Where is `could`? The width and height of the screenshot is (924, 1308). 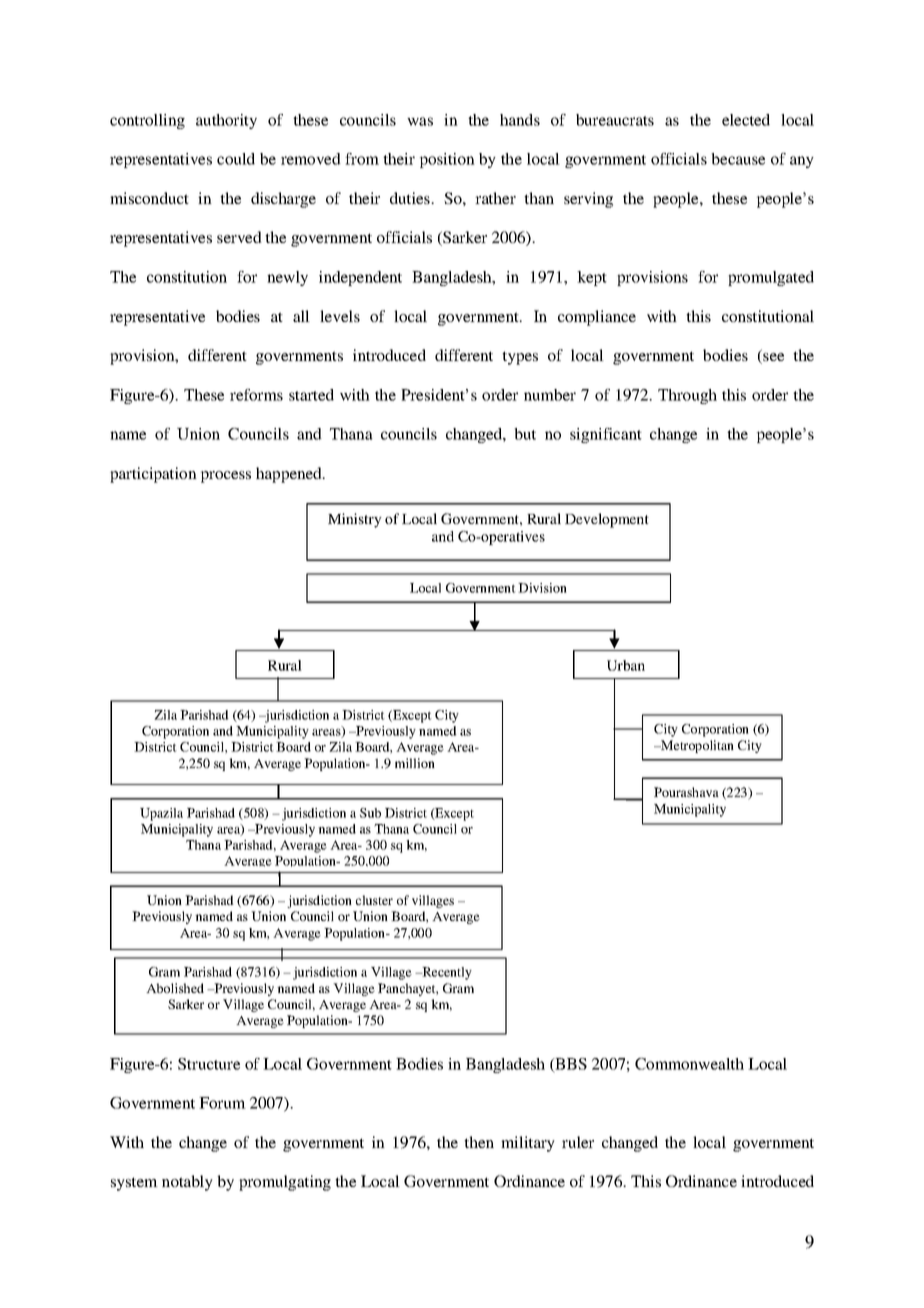 could is located at coordinates (236, 159).
